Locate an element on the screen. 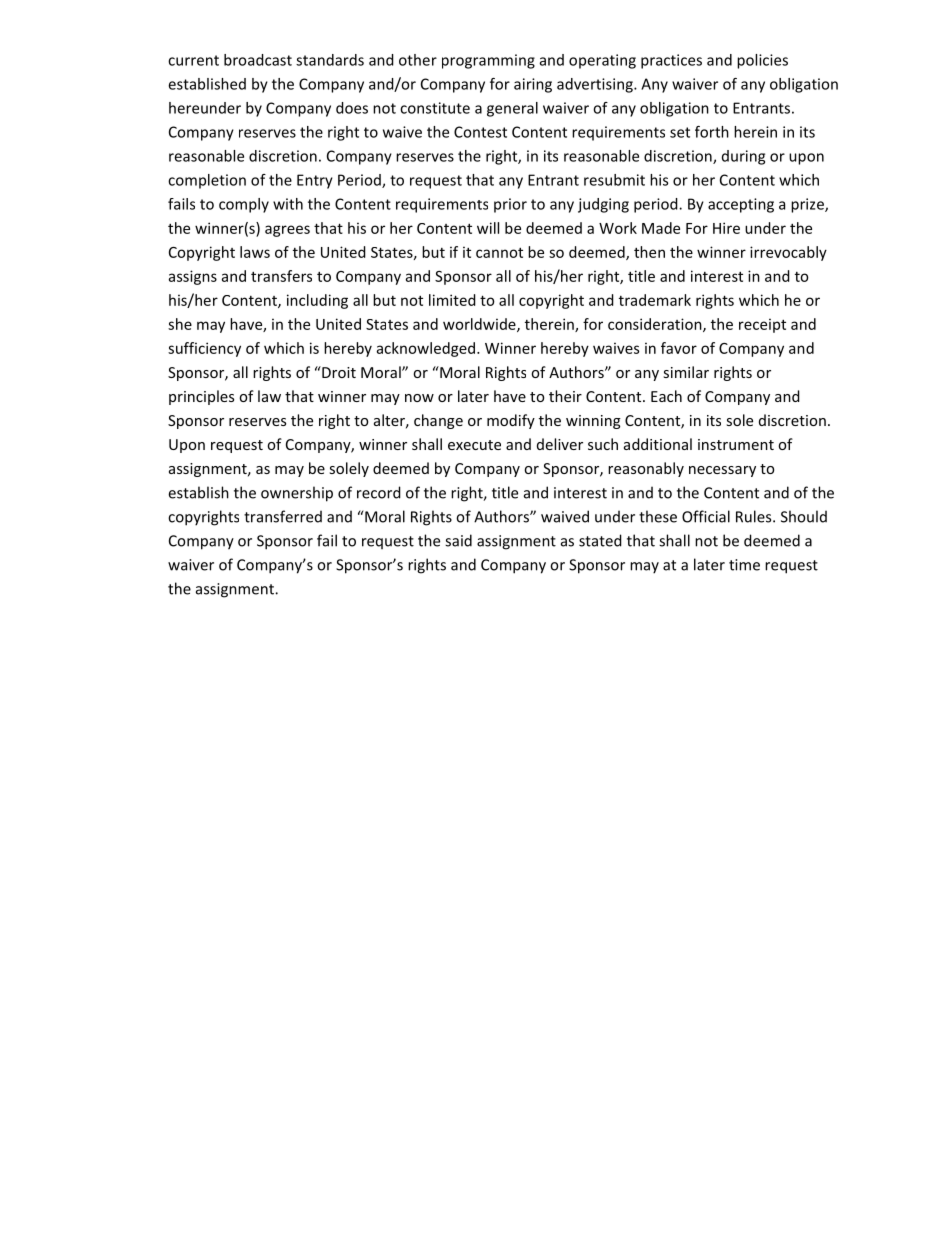 The image size is (952, 1233). transferred is located at coordinates (283, 516).
